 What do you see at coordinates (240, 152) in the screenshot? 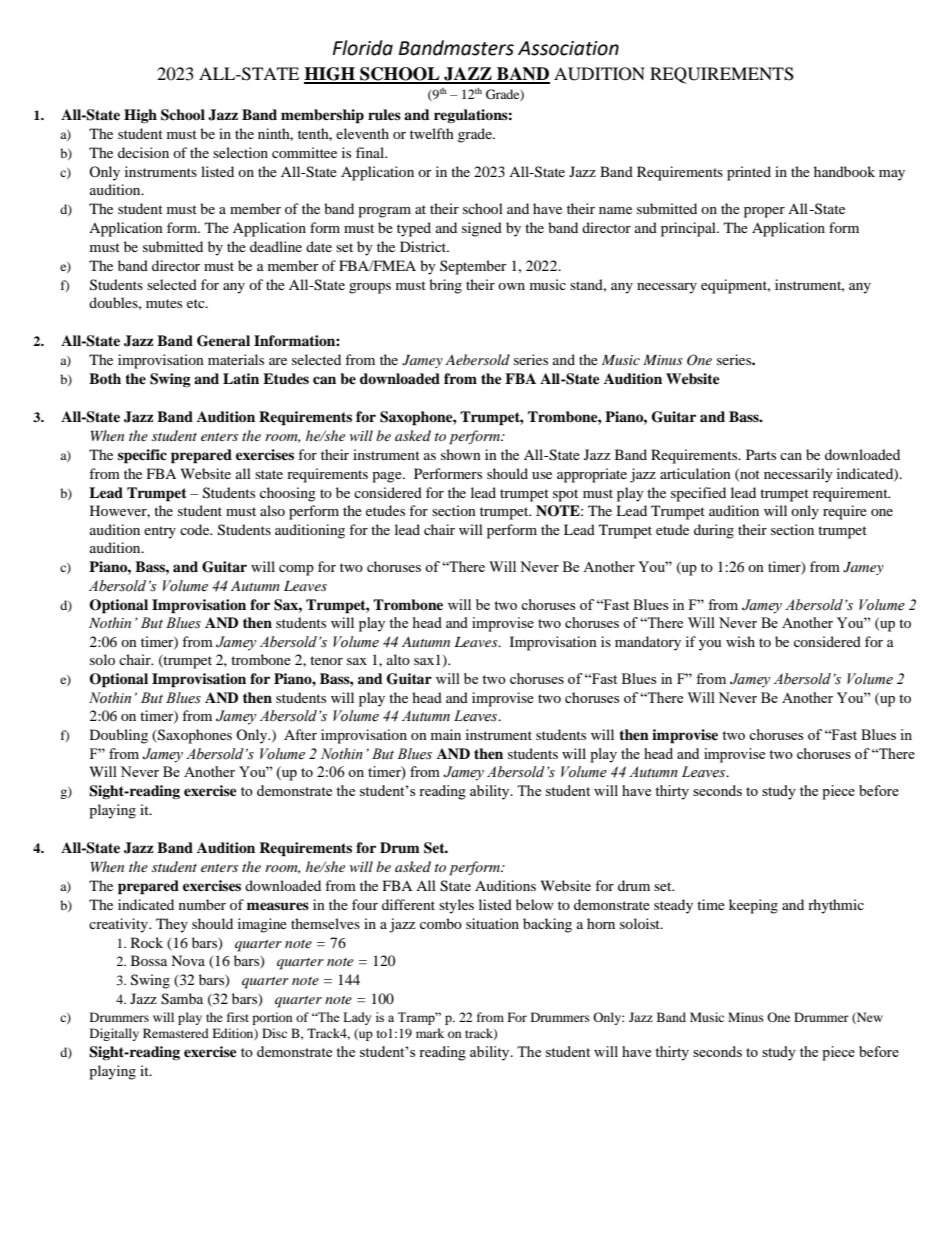
I see `selection` at bounding box center [240, 152].
